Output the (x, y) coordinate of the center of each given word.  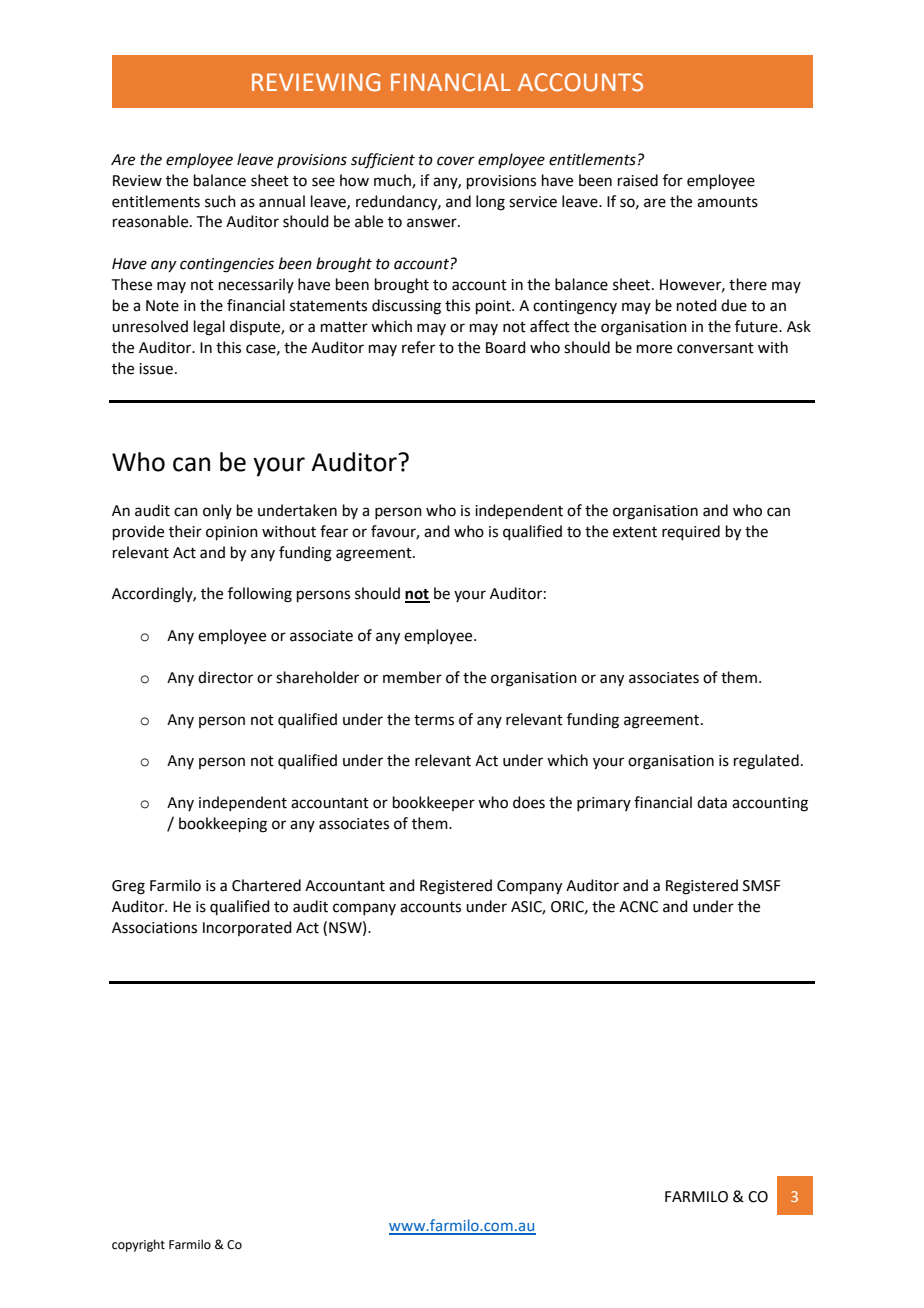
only (217, 511)
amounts (727, 202)
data (712, 802)
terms (434, 720)
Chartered (266, 885)
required (691, 532)
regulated (766, 762)
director (225, 677)
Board (506, 347)
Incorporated (247, 928)
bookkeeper (434, 803)
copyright (138, 1245)
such (220, 201)
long (490, 203)
